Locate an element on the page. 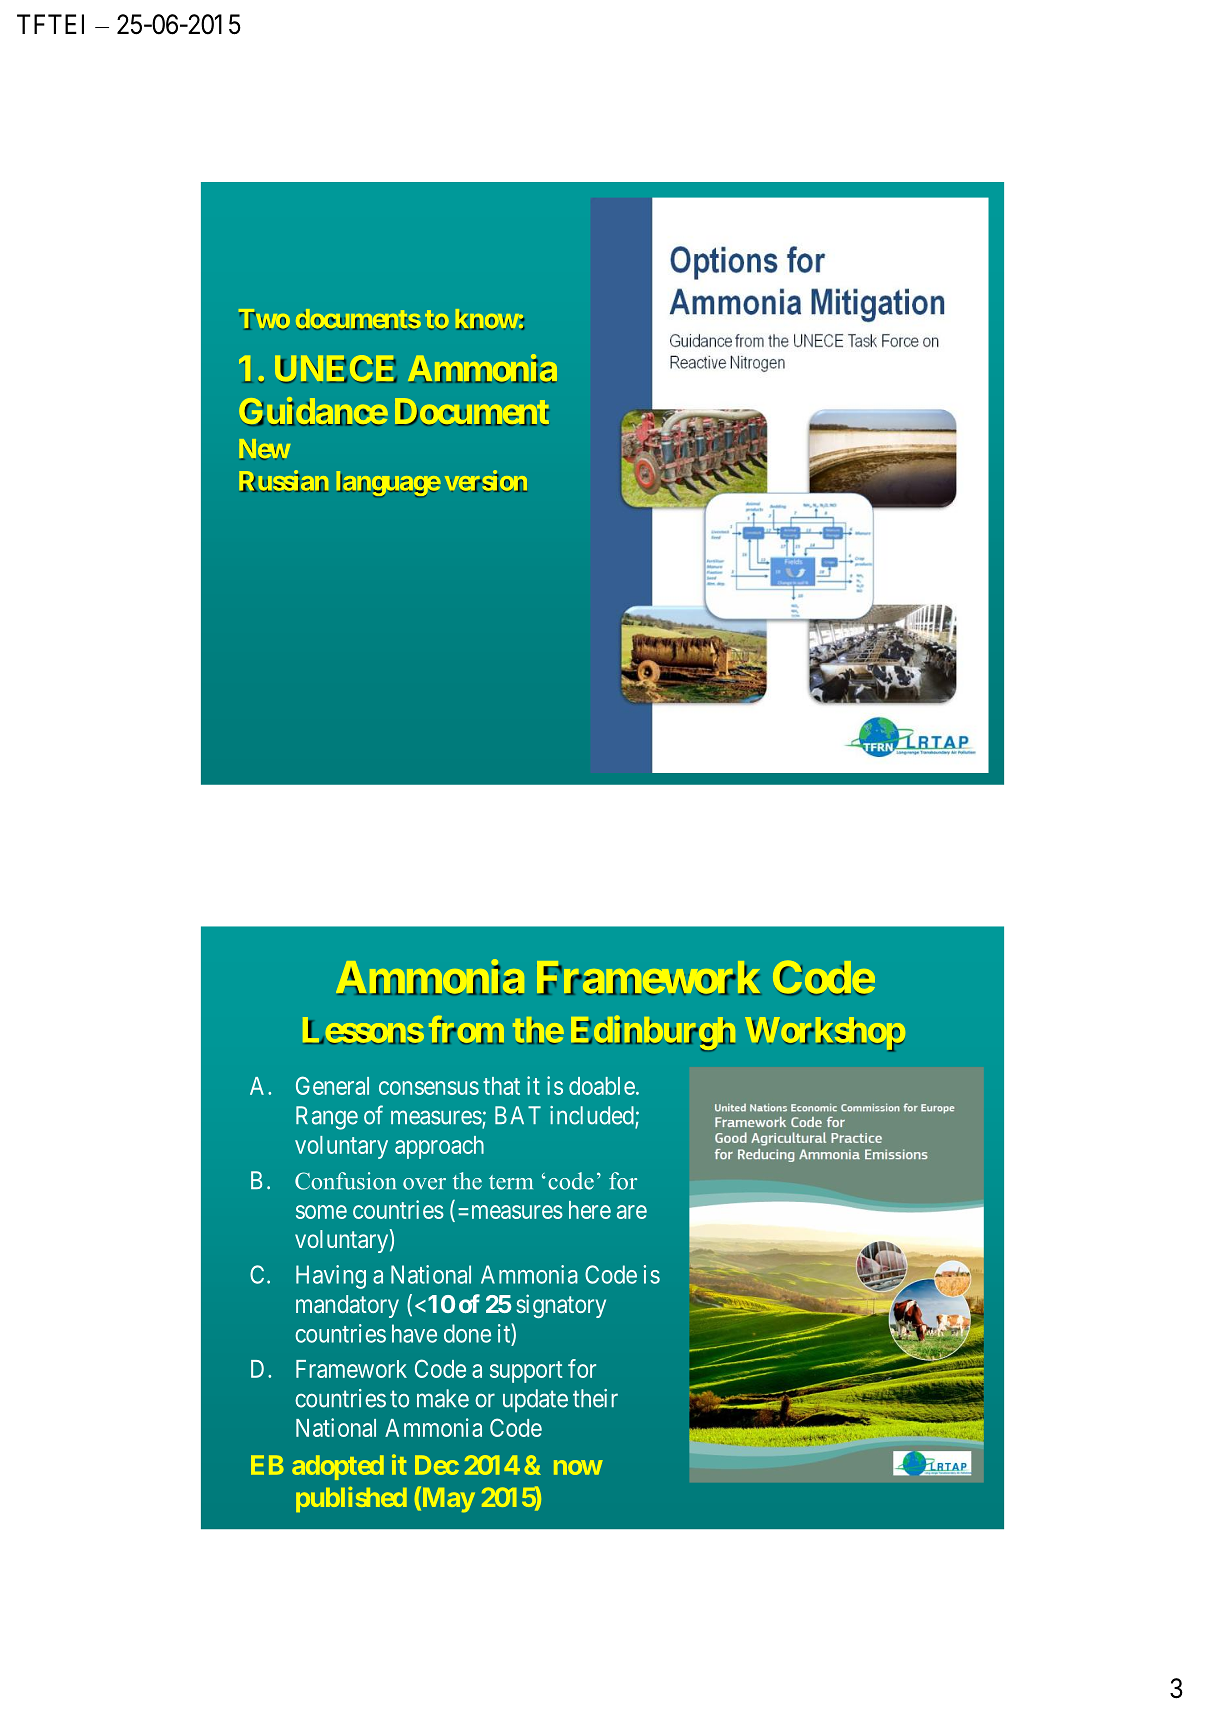  adopted is located at coordinates (338, 1467).
